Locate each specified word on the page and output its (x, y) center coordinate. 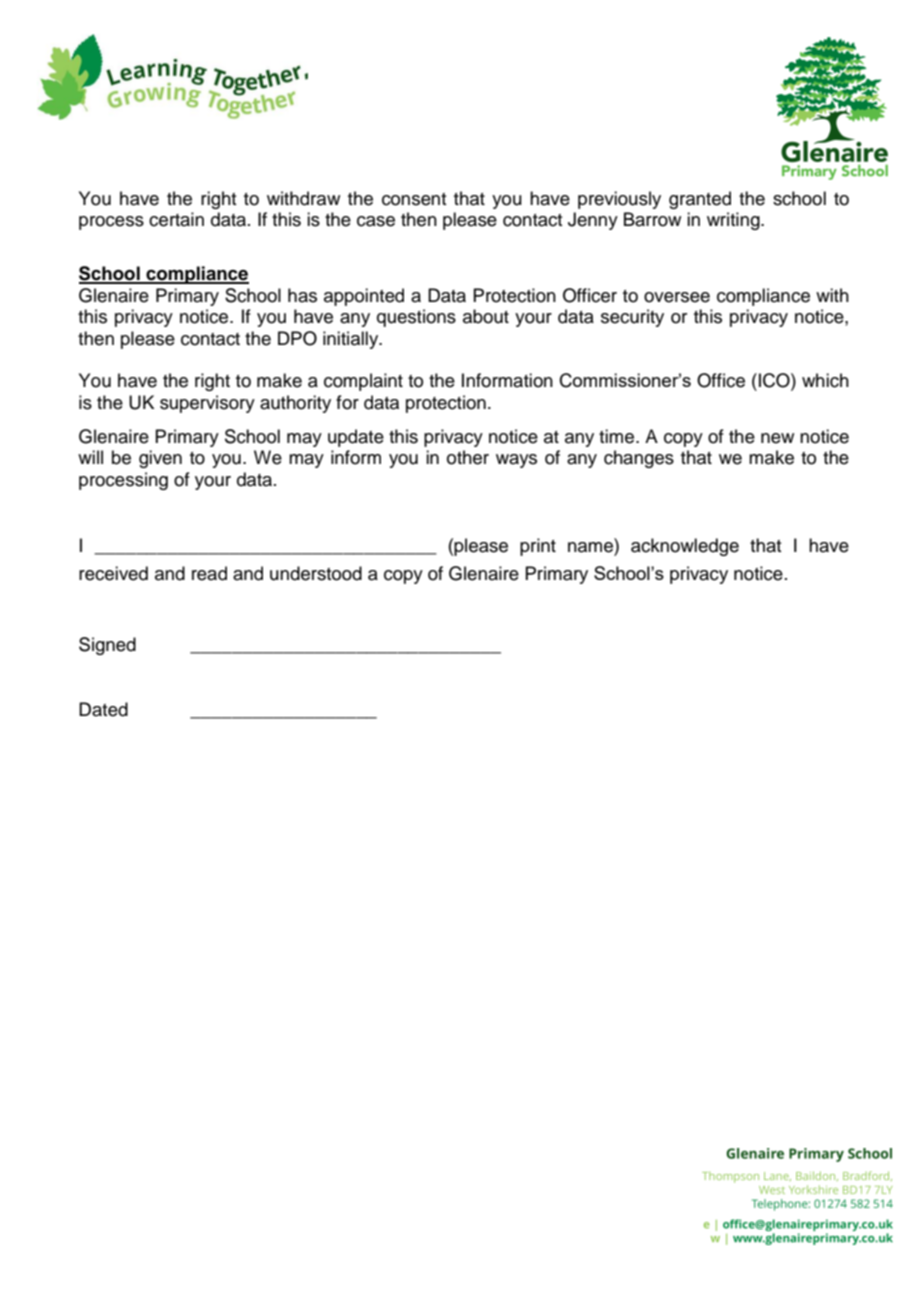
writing (734, 221)
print (538, 547)
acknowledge (685, 547)
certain (176, 219)
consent (414, 199)
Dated (103, 709)
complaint (363, 382)
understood (316, 573)
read (209, 573)
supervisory (207, 404)
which (825, 380)
